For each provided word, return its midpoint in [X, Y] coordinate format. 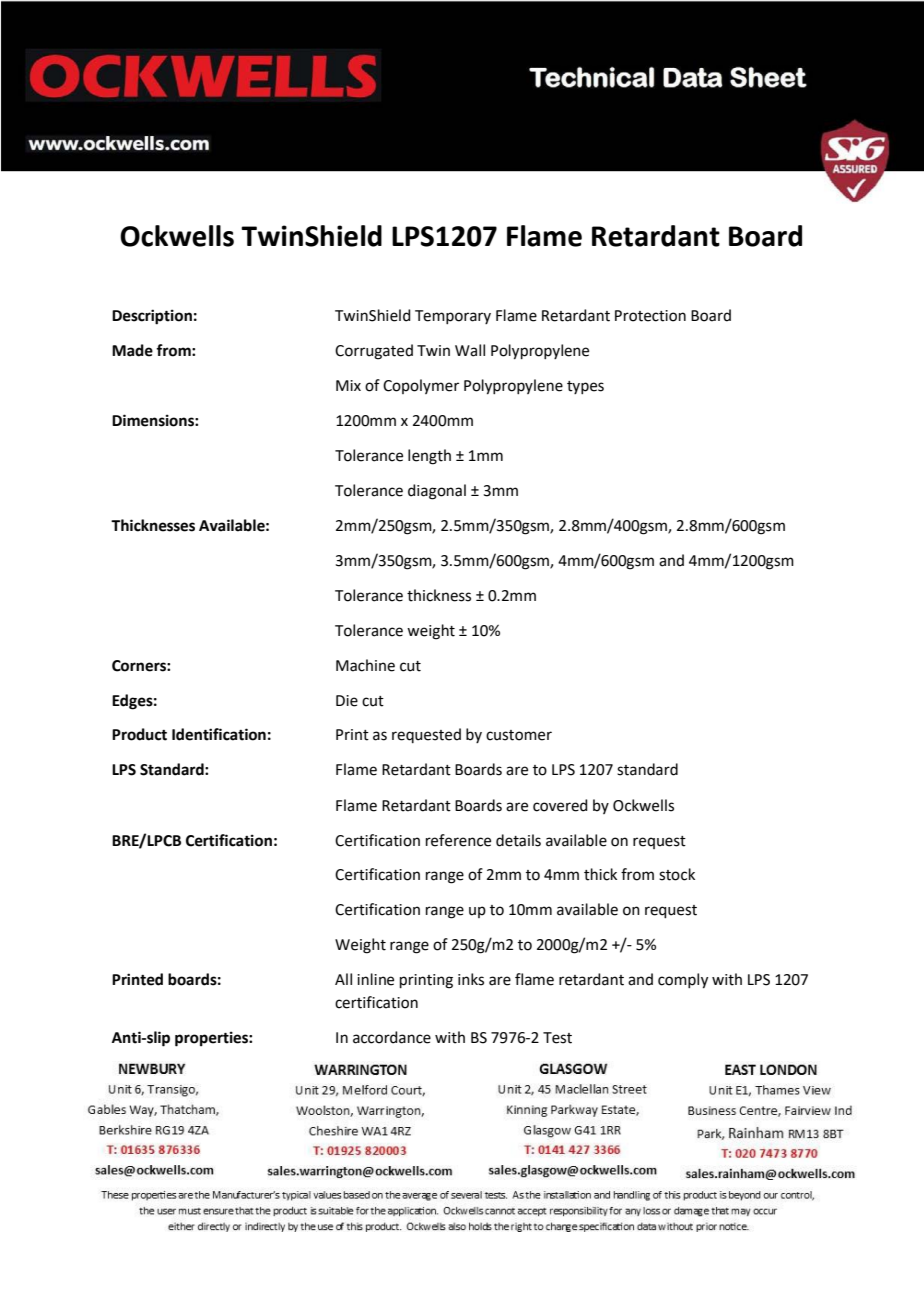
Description [152, 317]
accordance [392, 1037]
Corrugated [374, 352]
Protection [650, 316]
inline [375, 979]
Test [557, 1038]
